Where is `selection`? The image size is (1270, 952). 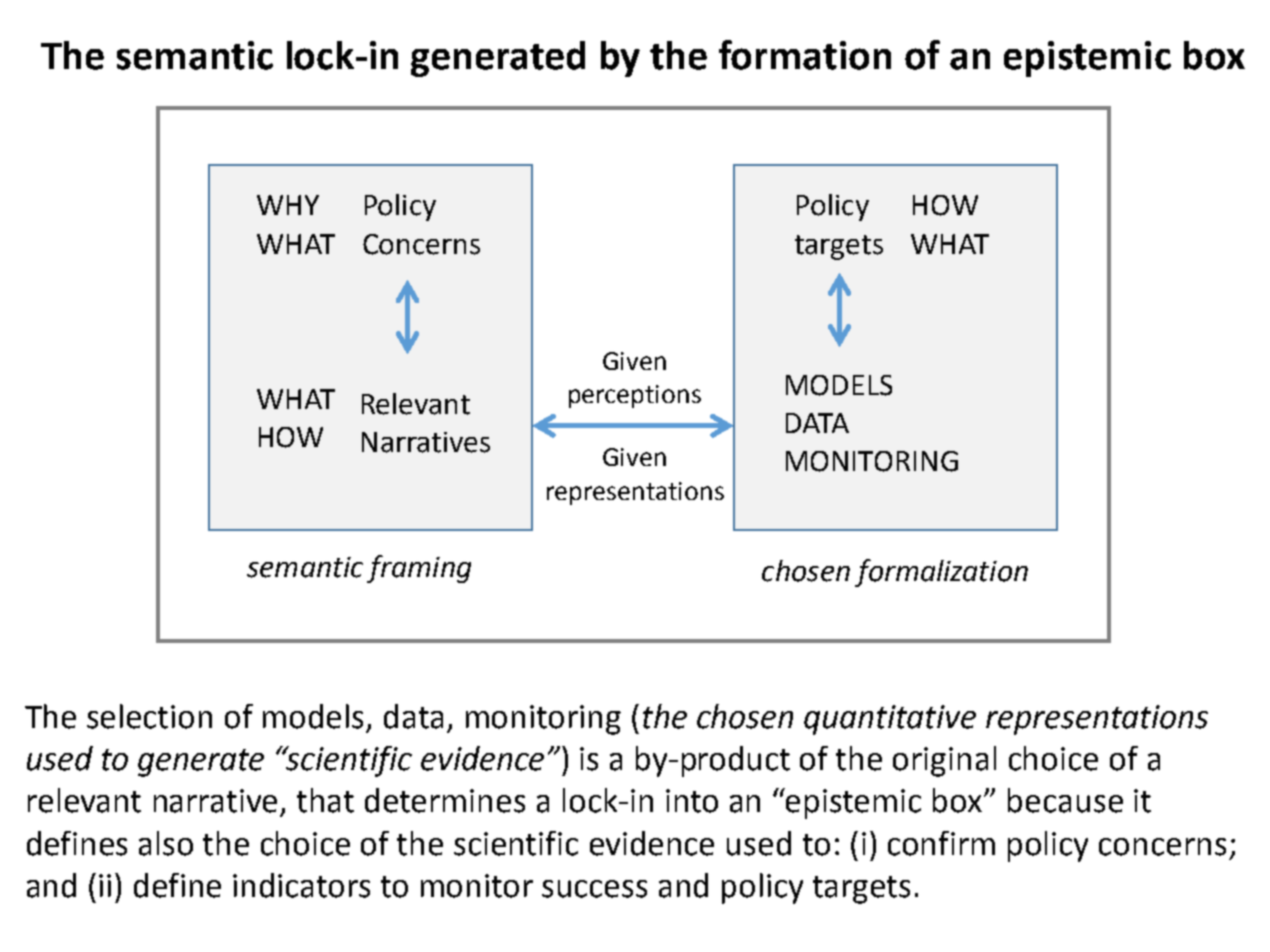 selection is located at coordinates (149, 716).
